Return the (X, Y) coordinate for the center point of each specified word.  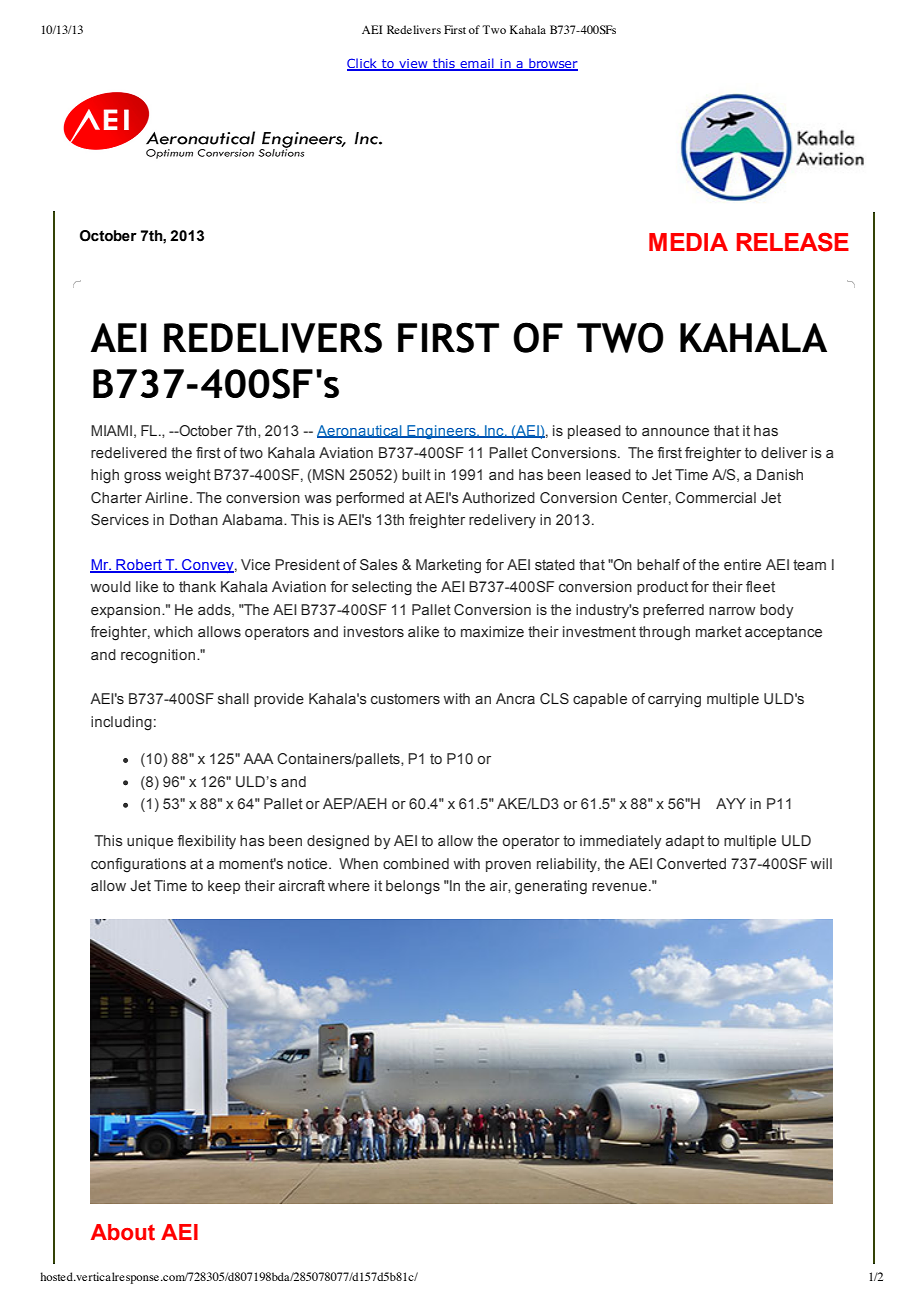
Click (363, 64)
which (173, 631)
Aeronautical (360, 431)
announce (675, 432)
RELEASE (793, 242)
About (123, 1232)
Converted (691, 863)
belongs (413, 887)
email (477, 64)
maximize (492, 631)
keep (224, 887)
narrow (732, 611)
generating (551, 887)
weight (188, 476)
